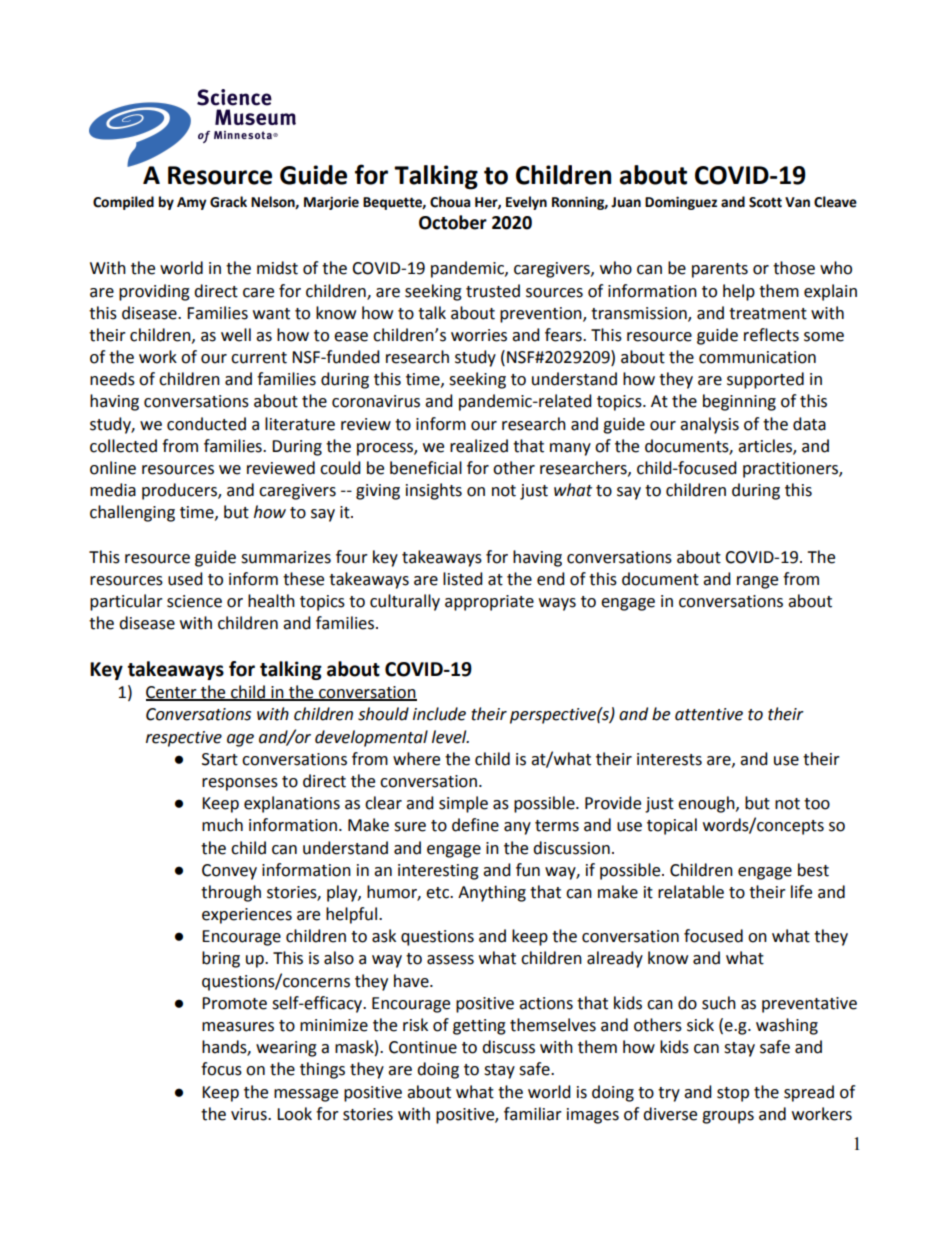  Describe the element at coordinates (294, 1114) in the screenshot. I see `Look` at that location.
